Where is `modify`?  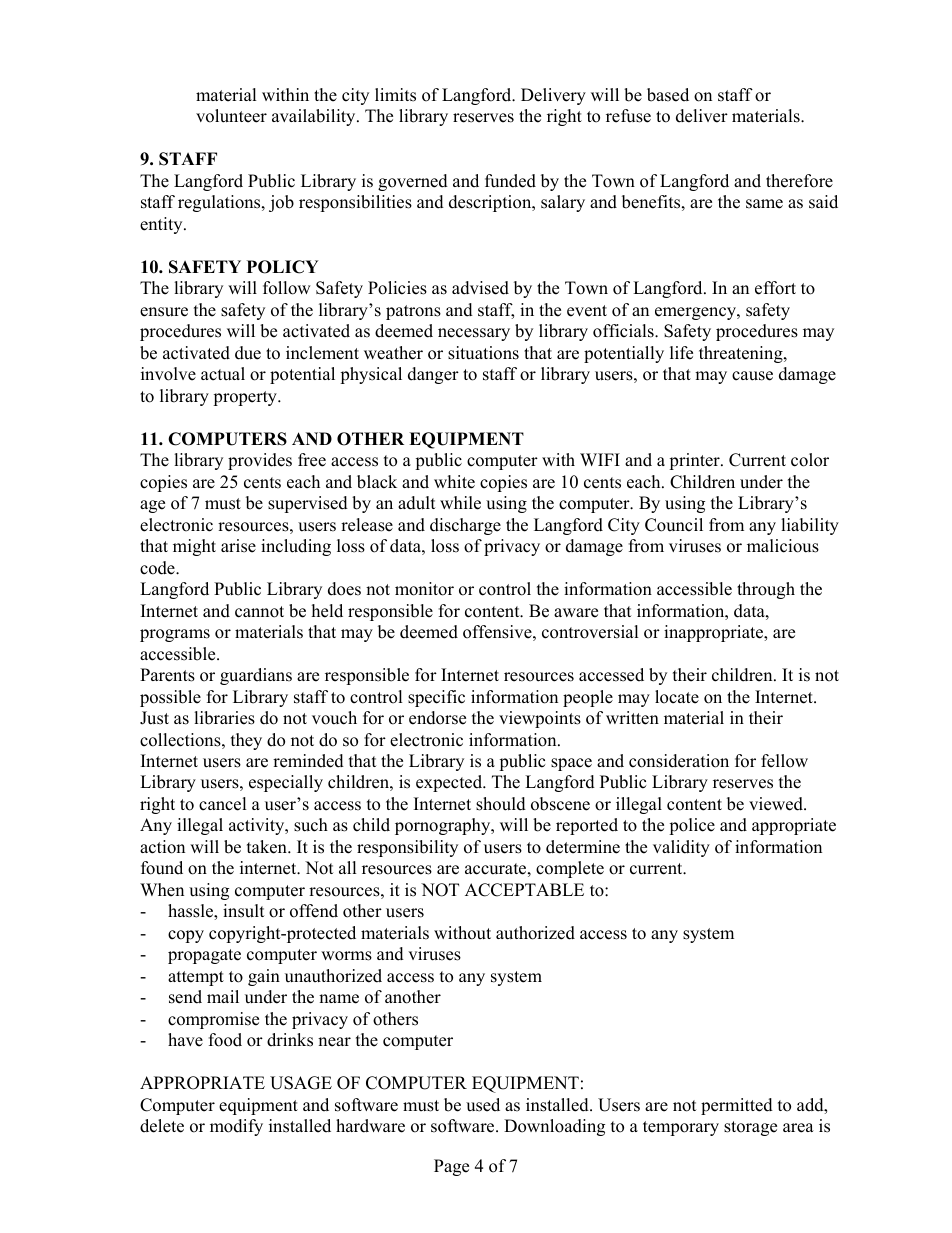
modify is located at coordinates (236, 1127).
